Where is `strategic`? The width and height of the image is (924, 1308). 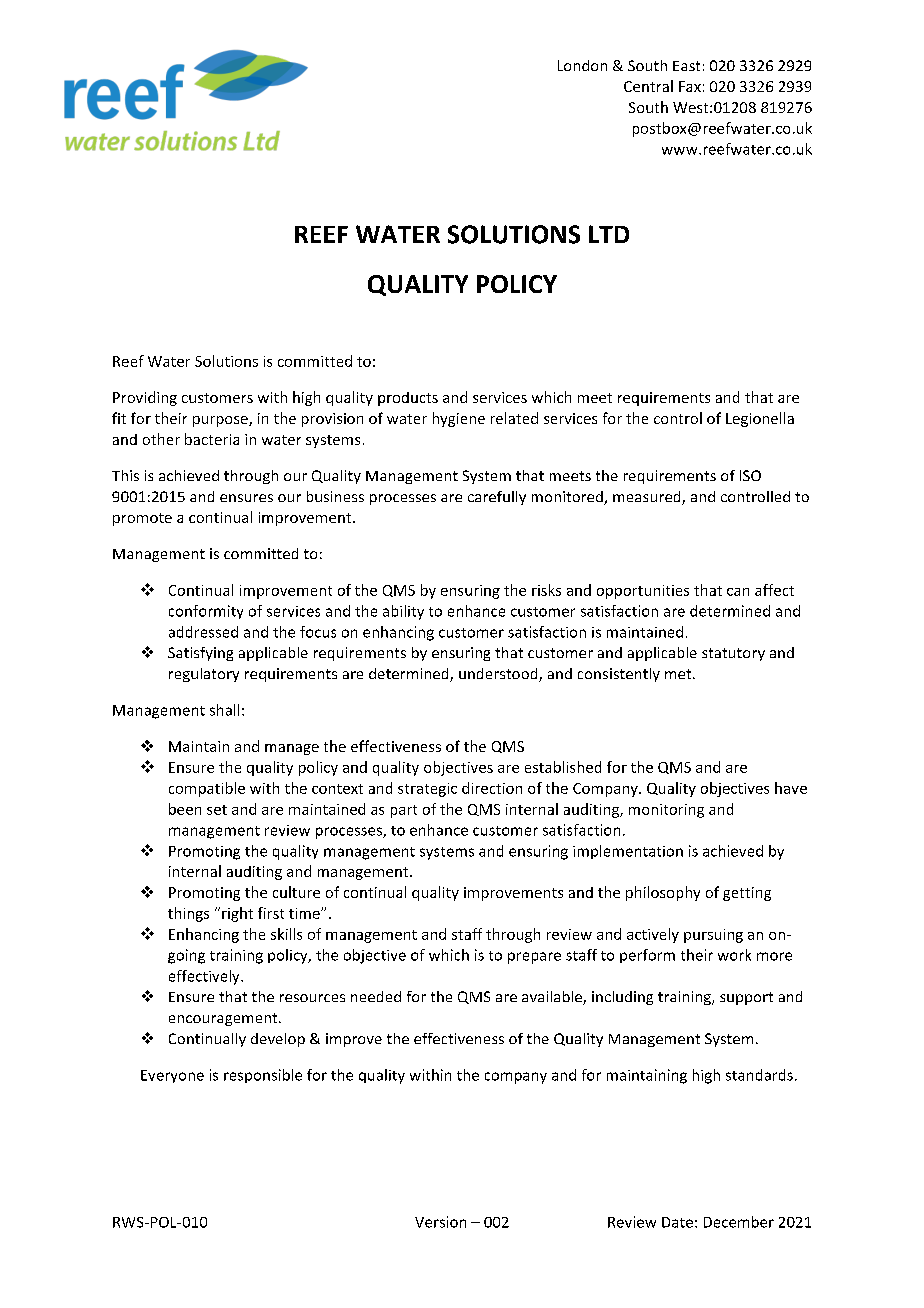 strategic is located at coordinates (427, 790).
